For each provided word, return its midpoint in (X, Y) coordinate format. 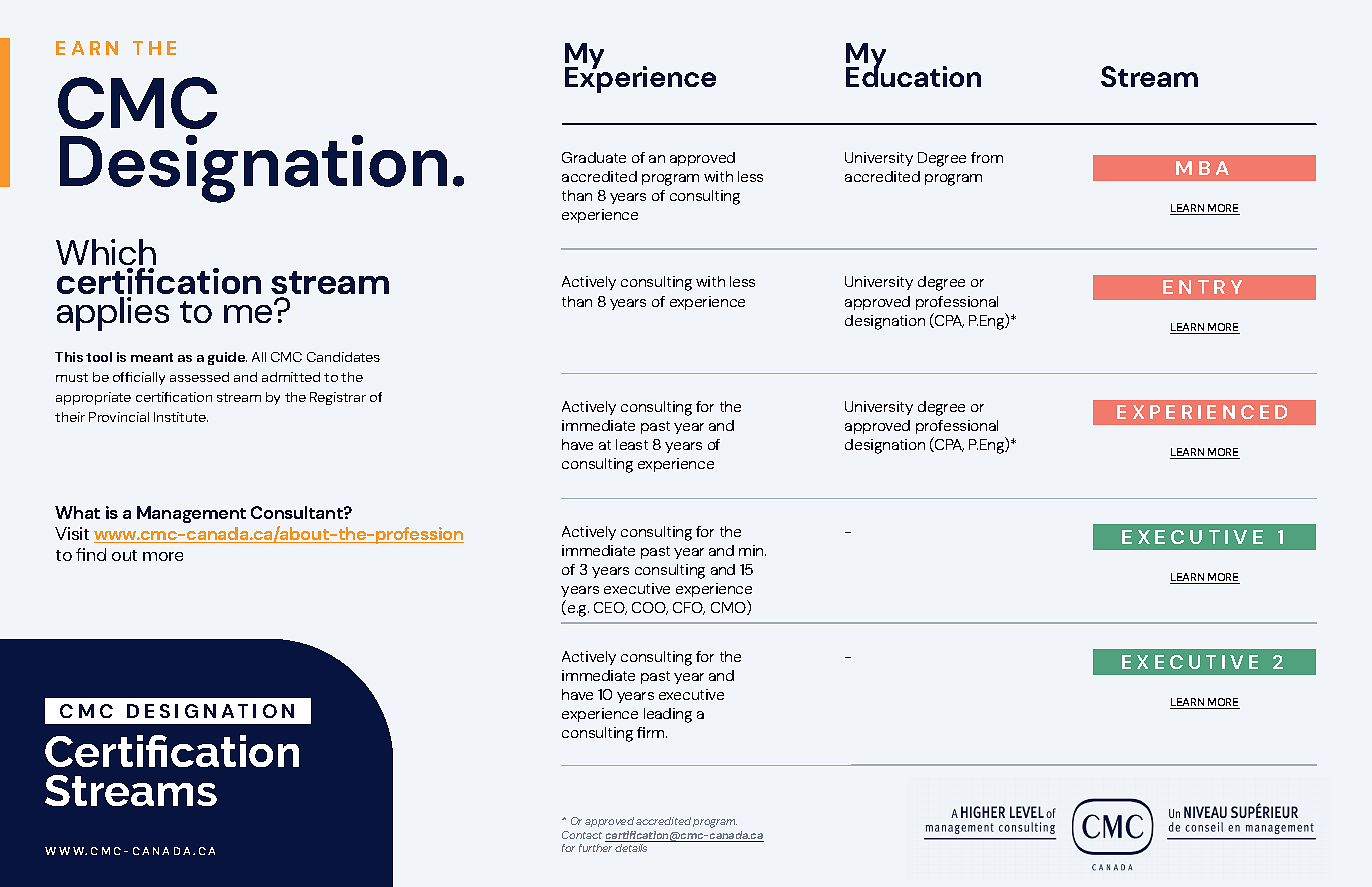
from (987, 157)
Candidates (343, 357)
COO (650, 608)
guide (227, 358)
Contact (582, 835)
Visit (72, 533)
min (752, 550)
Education (913, 75)
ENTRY (1202, 287)
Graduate (594, 157)
